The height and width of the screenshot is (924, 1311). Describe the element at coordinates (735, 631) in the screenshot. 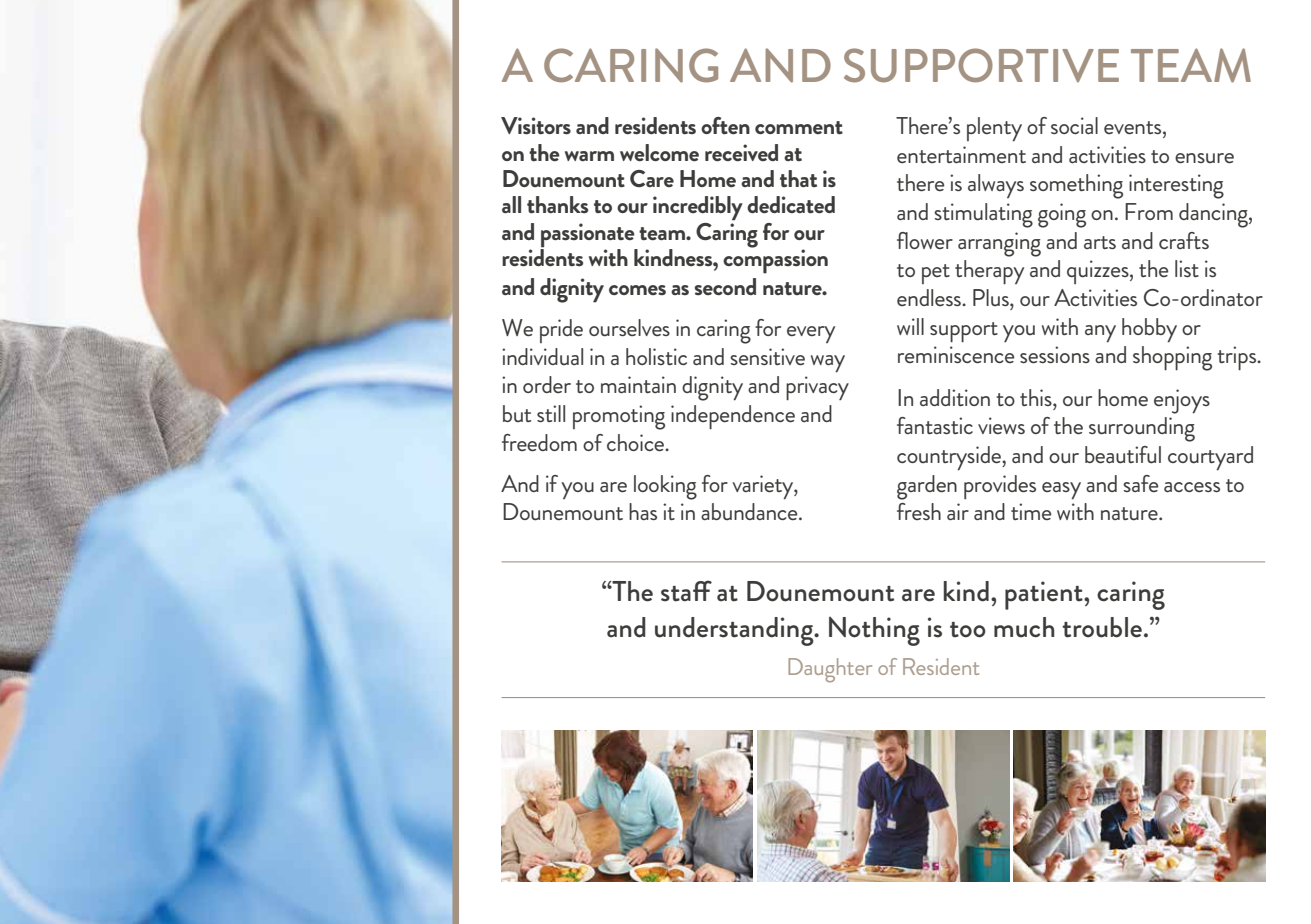

I see `understanding` at that location.
